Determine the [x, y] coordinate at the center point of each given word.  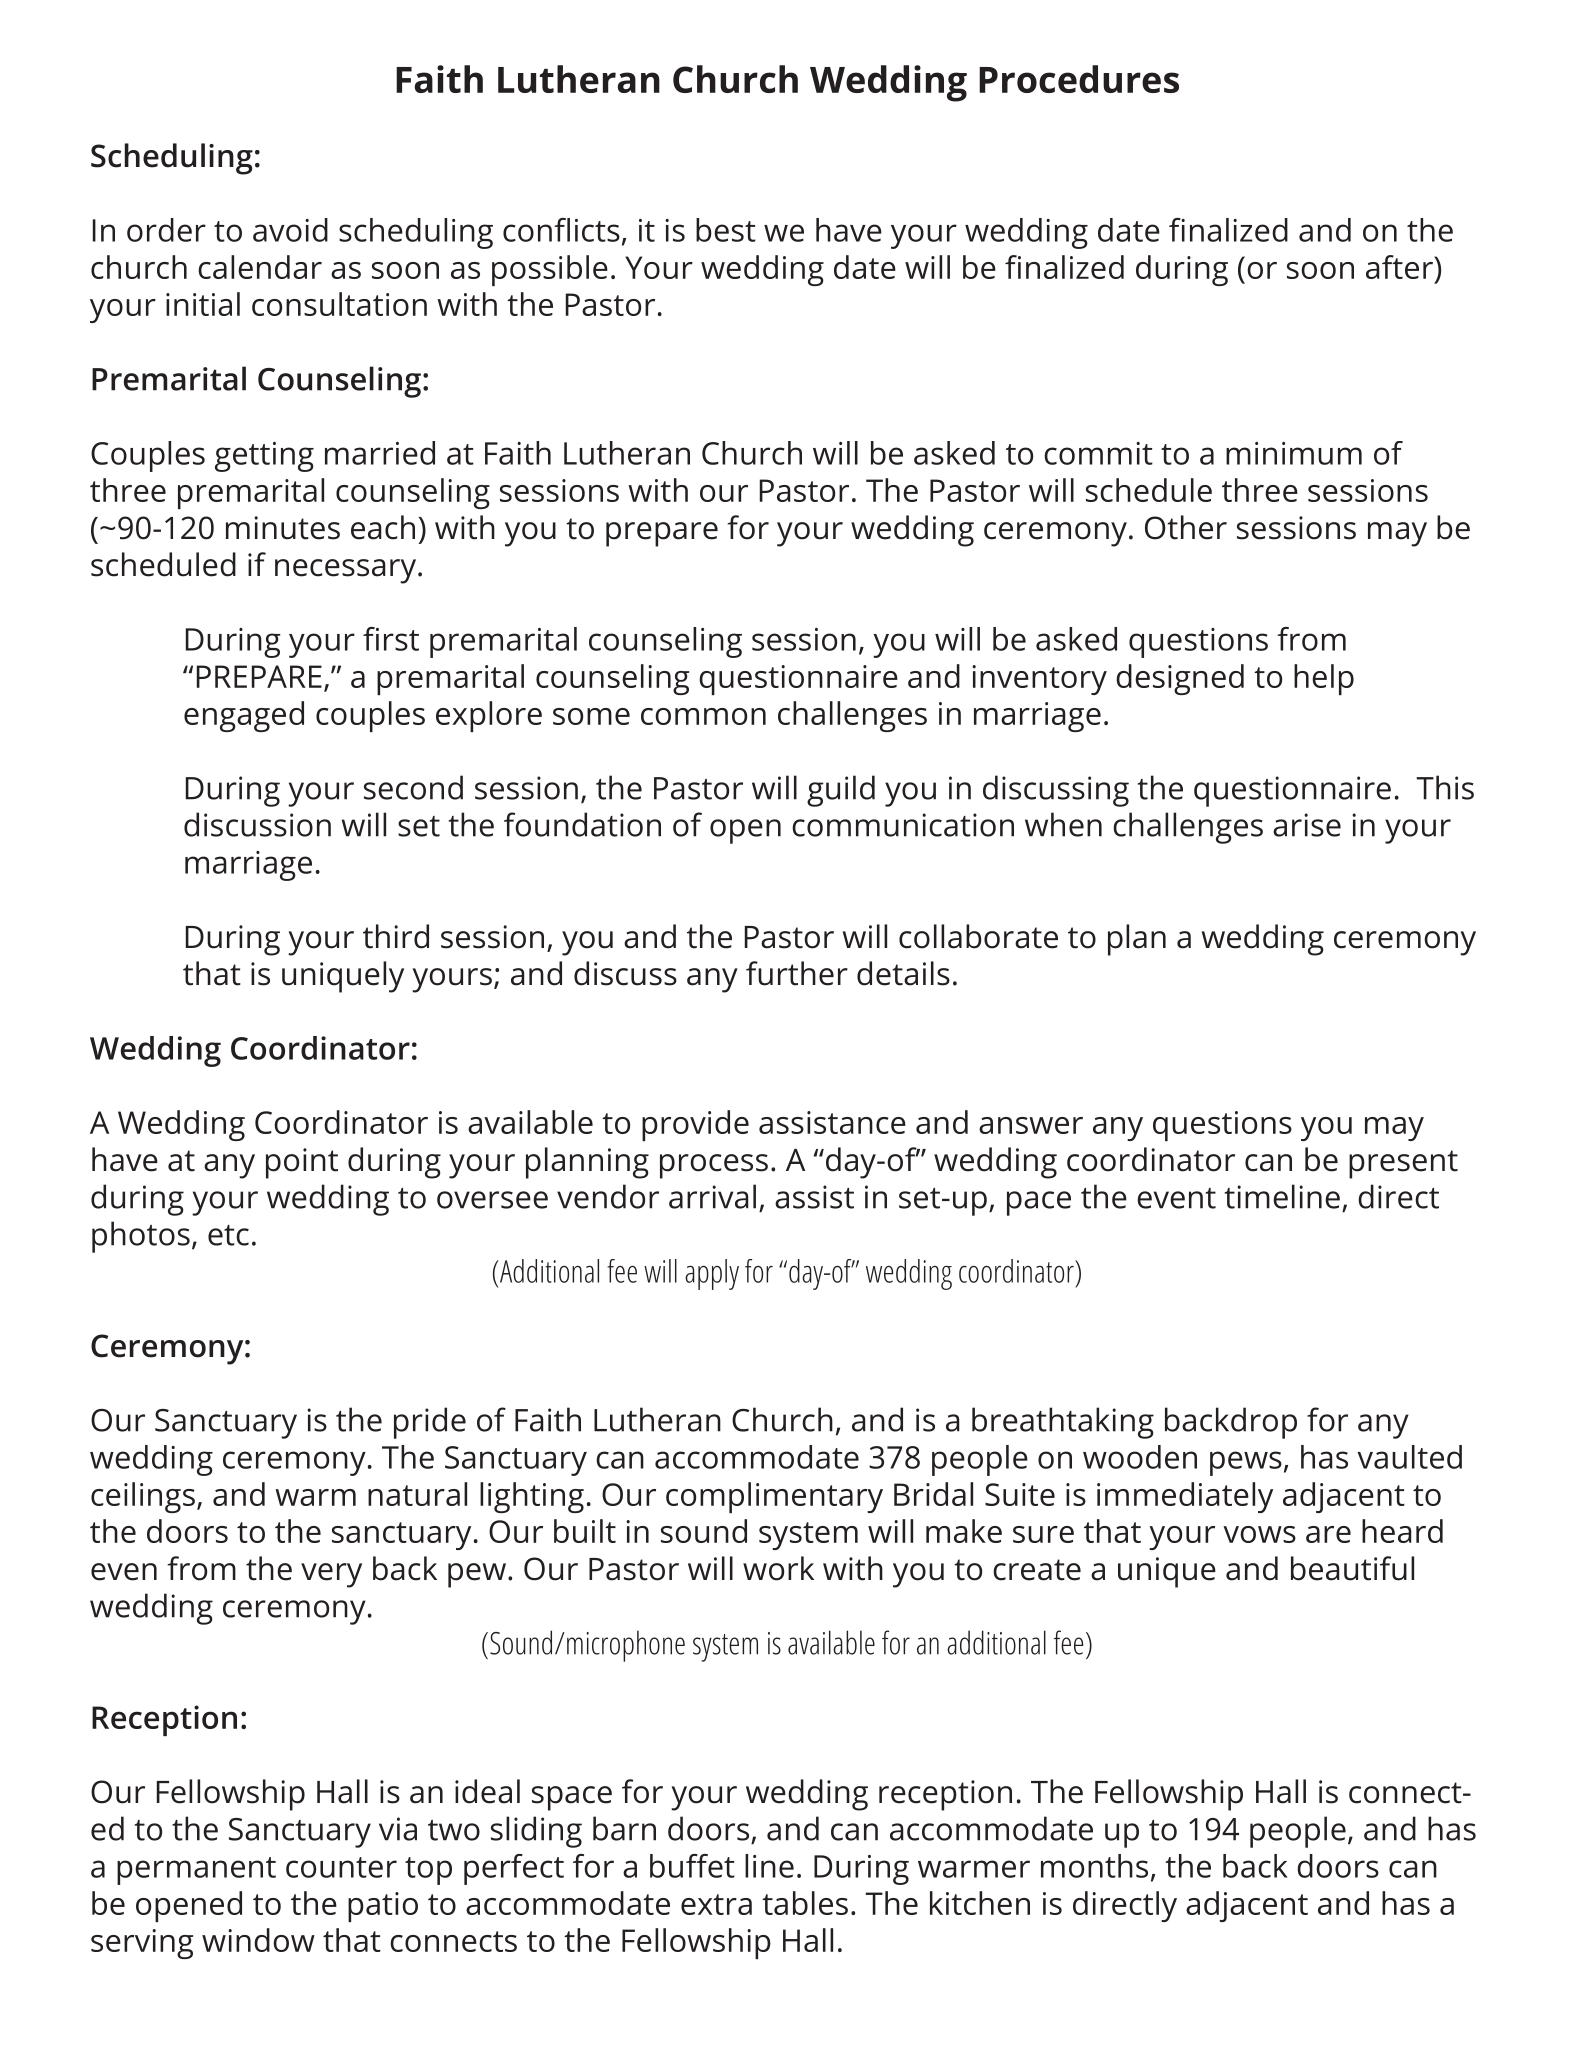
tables [805, 1903]
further [797, 973]
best [726, 230]
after [1400, 267]
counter [341, 1867]
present [1403, 1164]
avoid [290, 230]
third [396, 936]
